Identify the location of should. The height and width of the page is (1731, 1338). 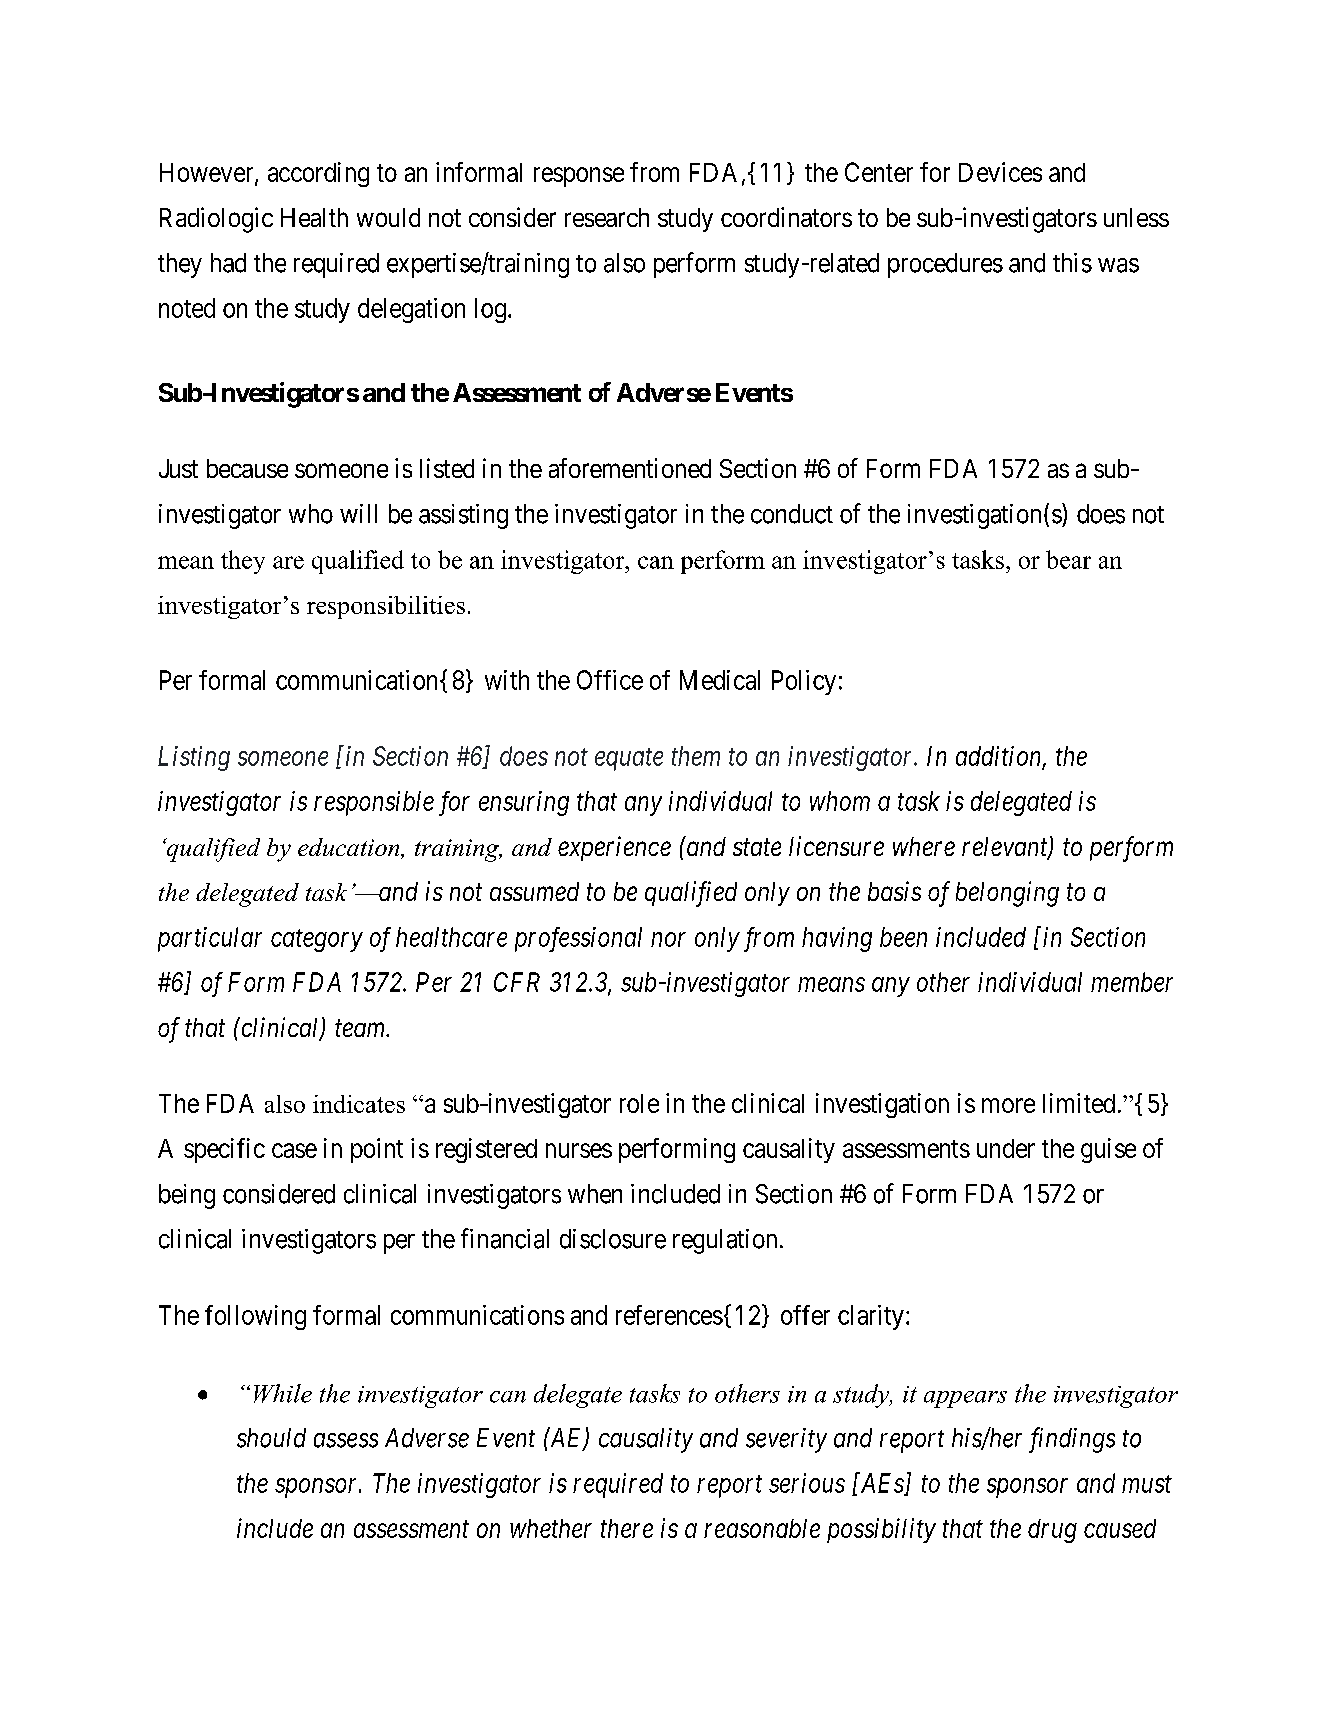
(271, 1438).
